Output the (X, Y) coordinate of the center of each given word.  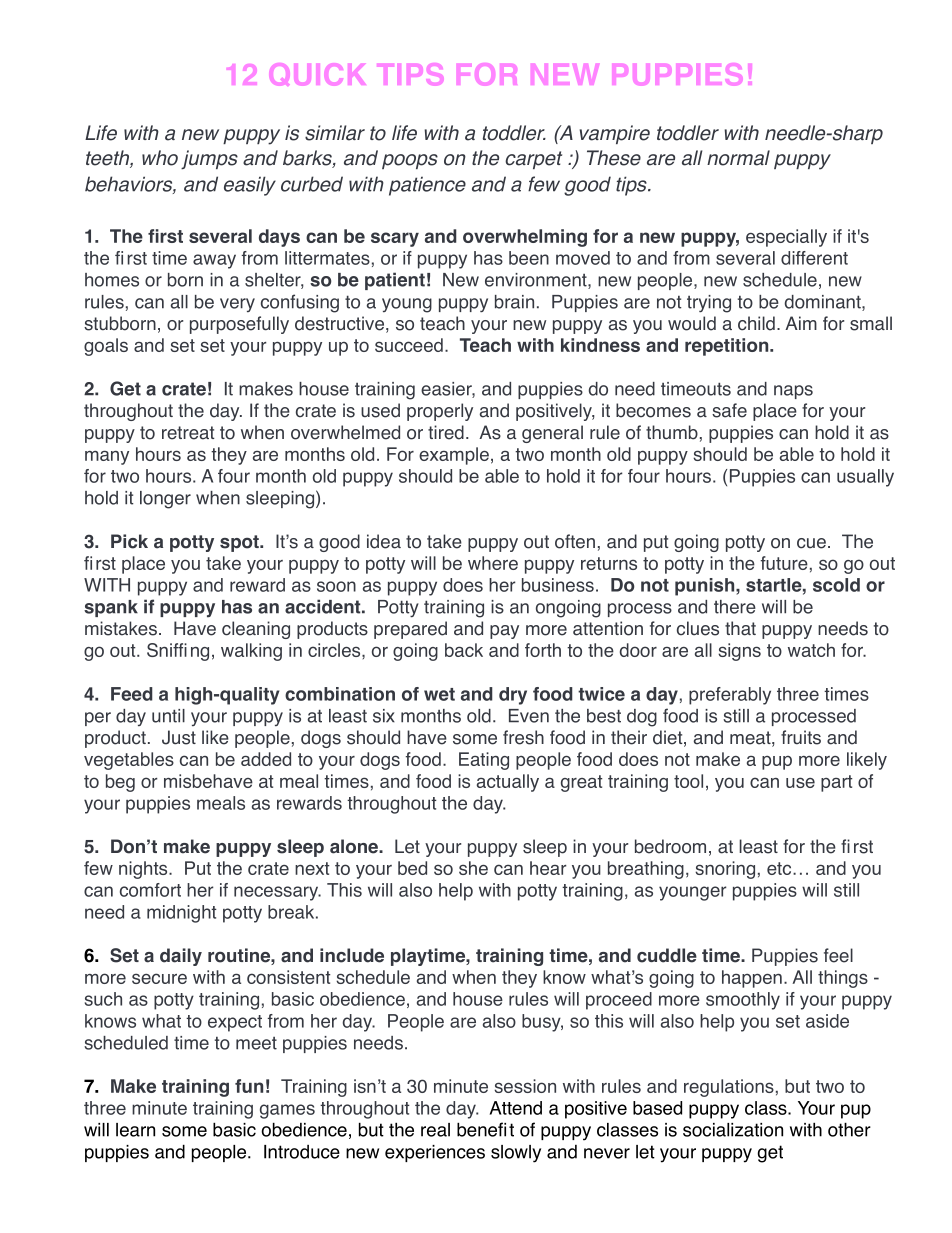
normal (738, 158)
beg (120, 783)
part (837, 783)
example (454, 456)
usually (865, 478)
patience (427, 186)
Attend (515, 1108)
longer (165, 500)
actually (508, 783)
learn (135, 1130)
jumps (209, 160)
